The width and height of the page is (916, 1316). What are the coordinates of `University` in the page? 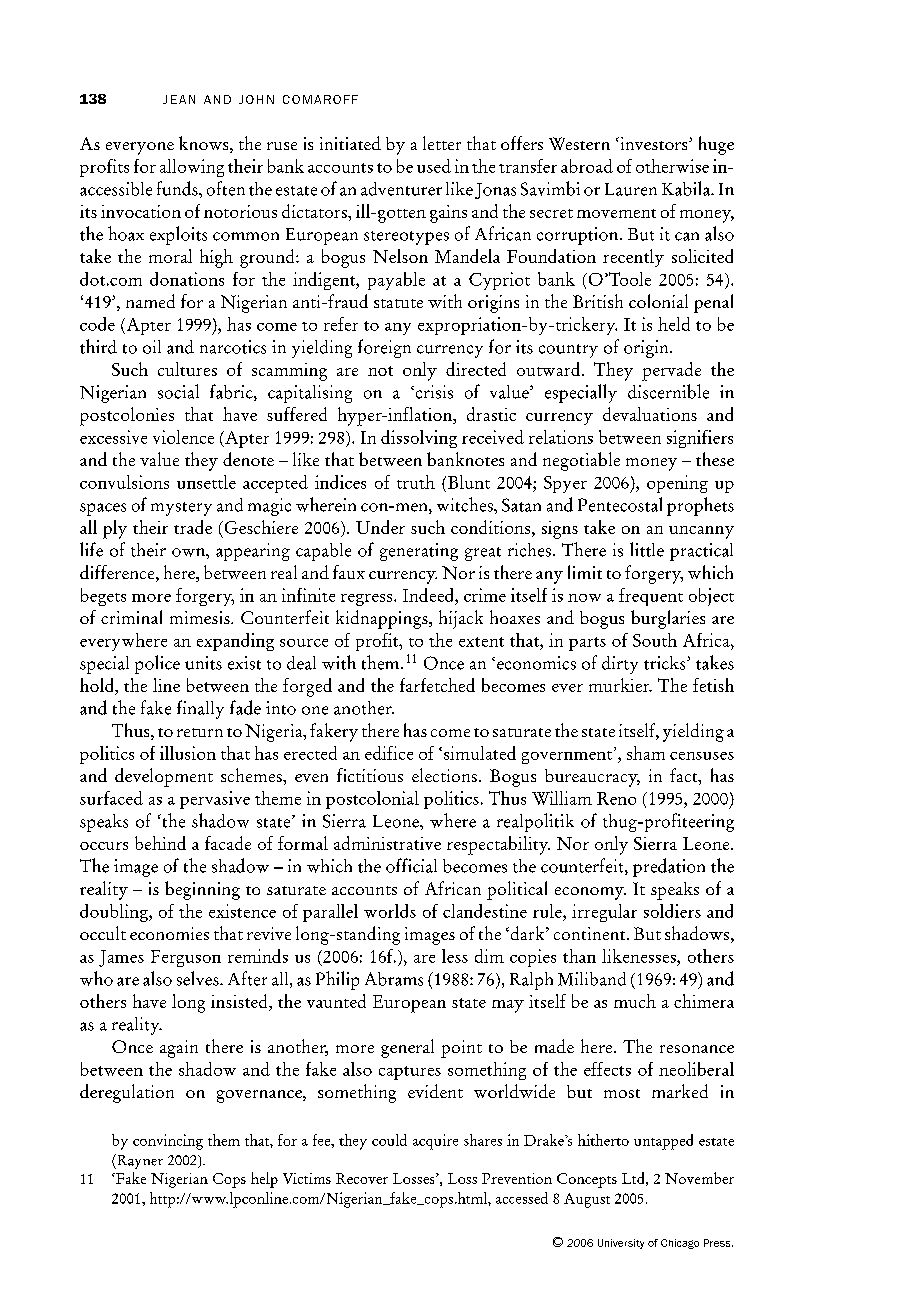 It's located at (621, 1244).
